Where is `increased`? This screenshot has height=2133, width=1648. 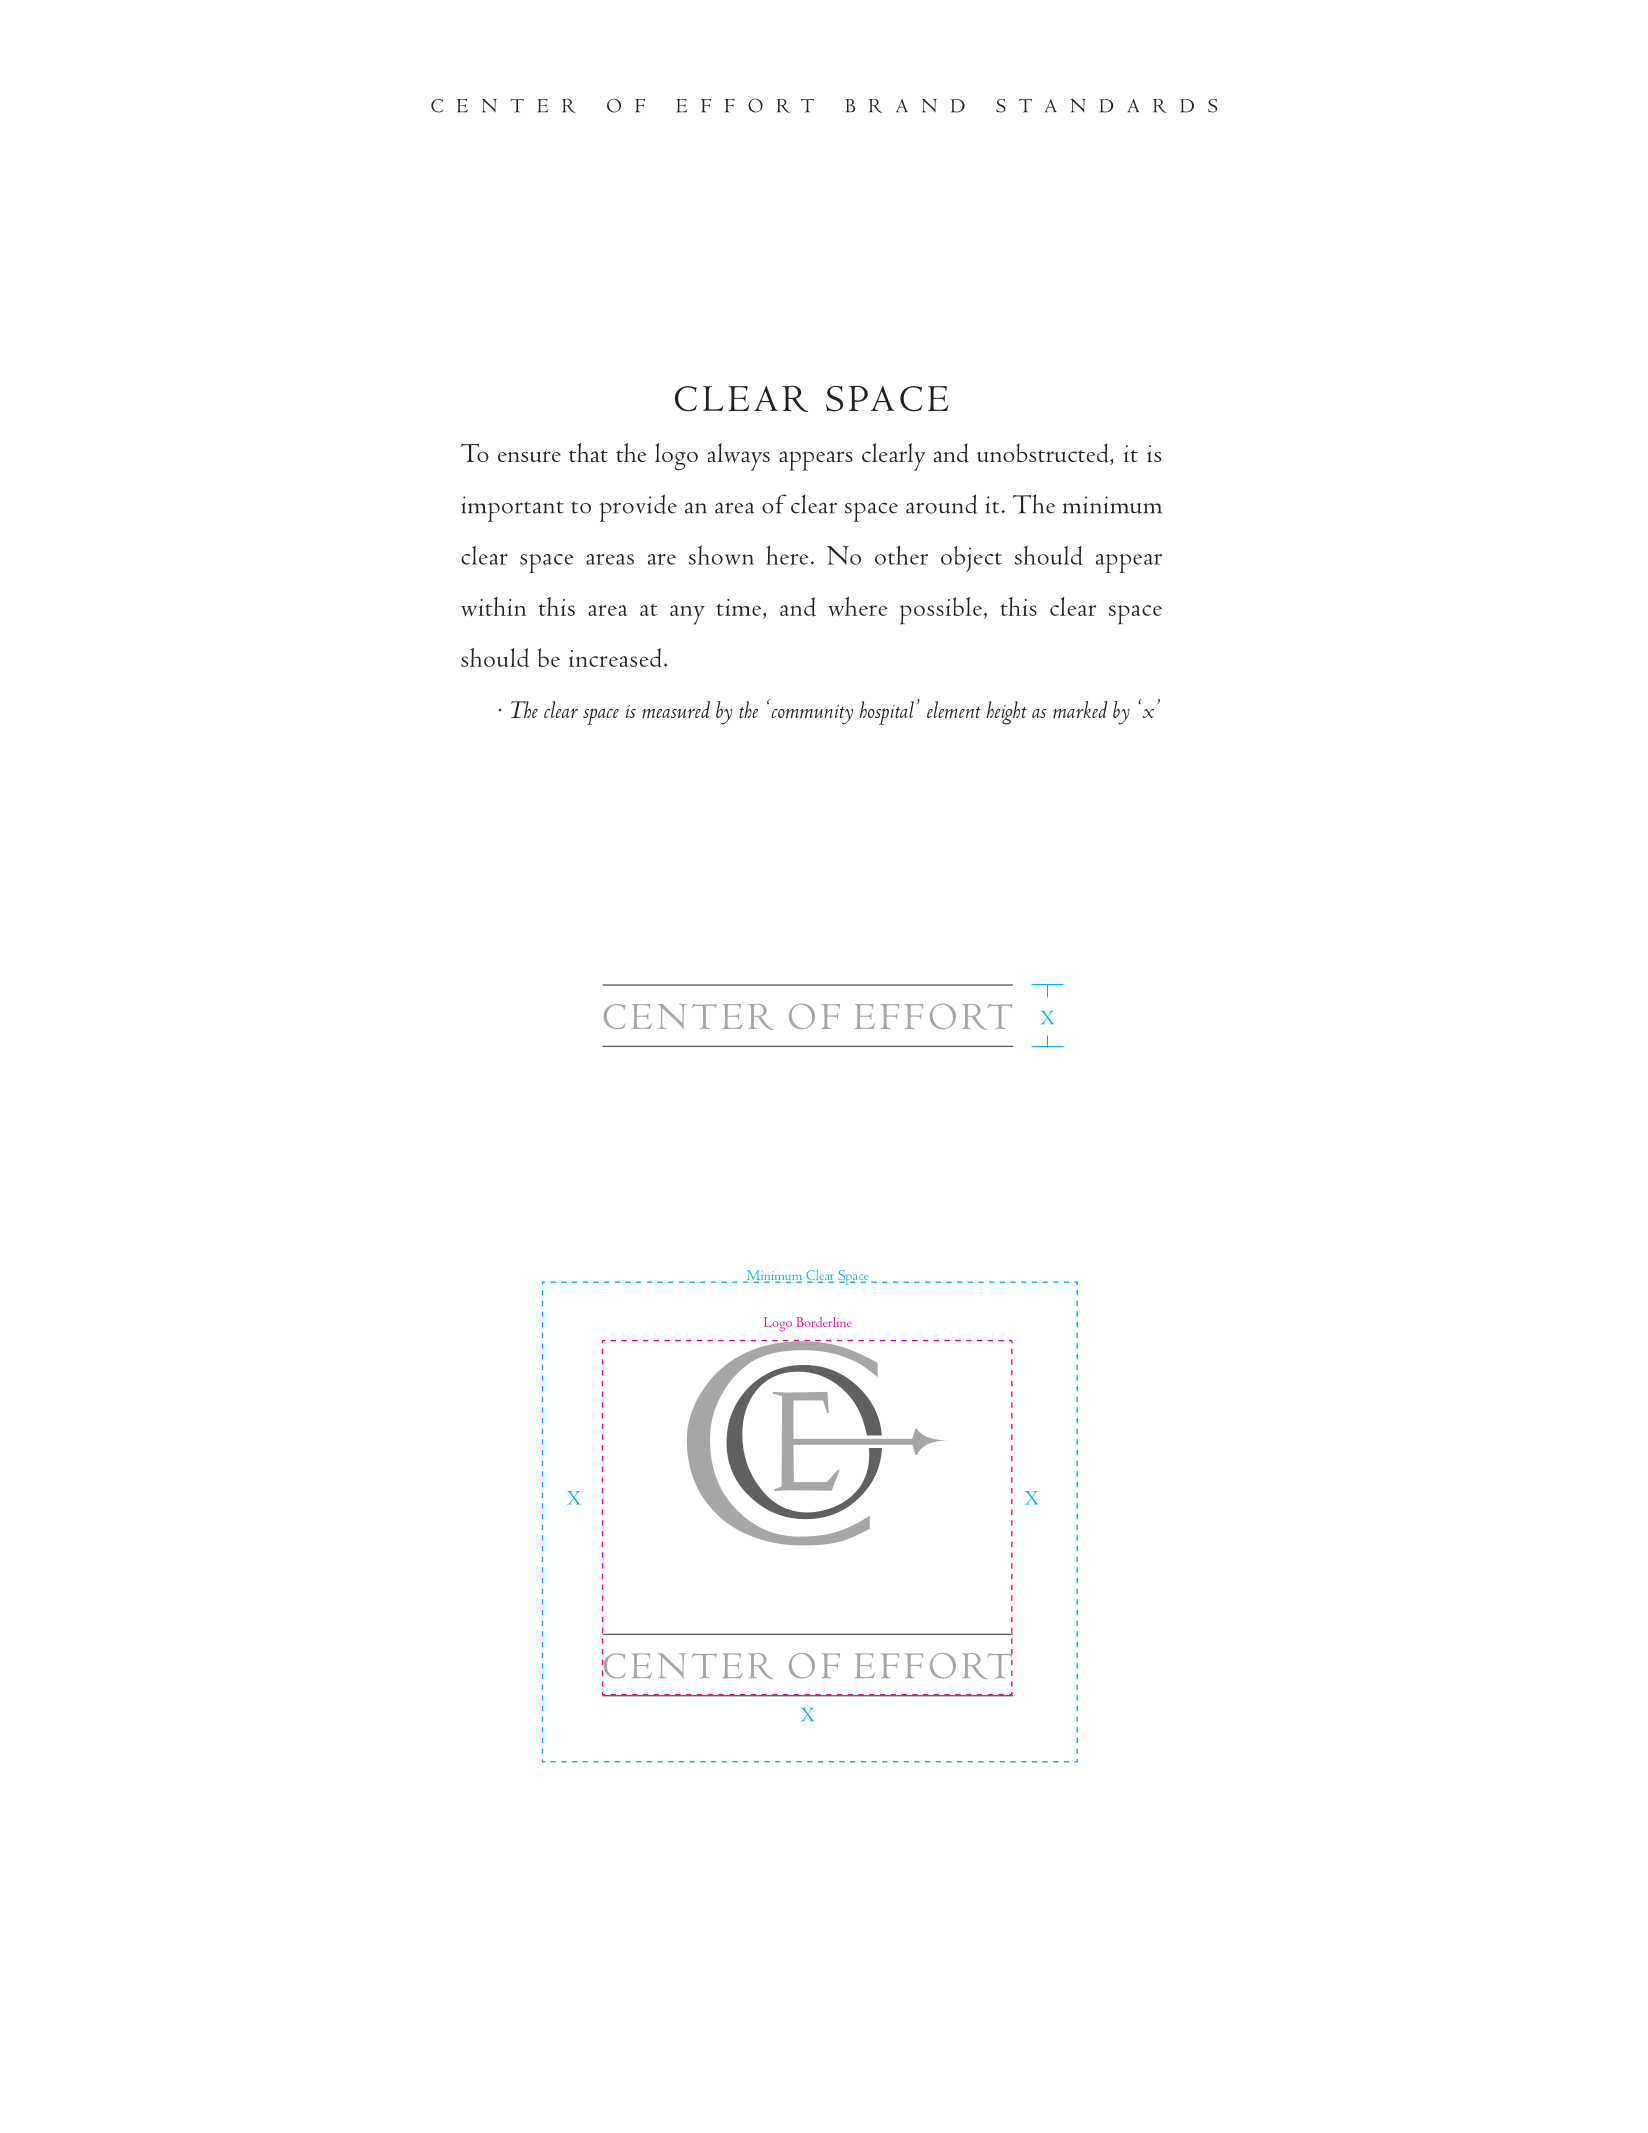
increased is located at coordinates (617, 658).
